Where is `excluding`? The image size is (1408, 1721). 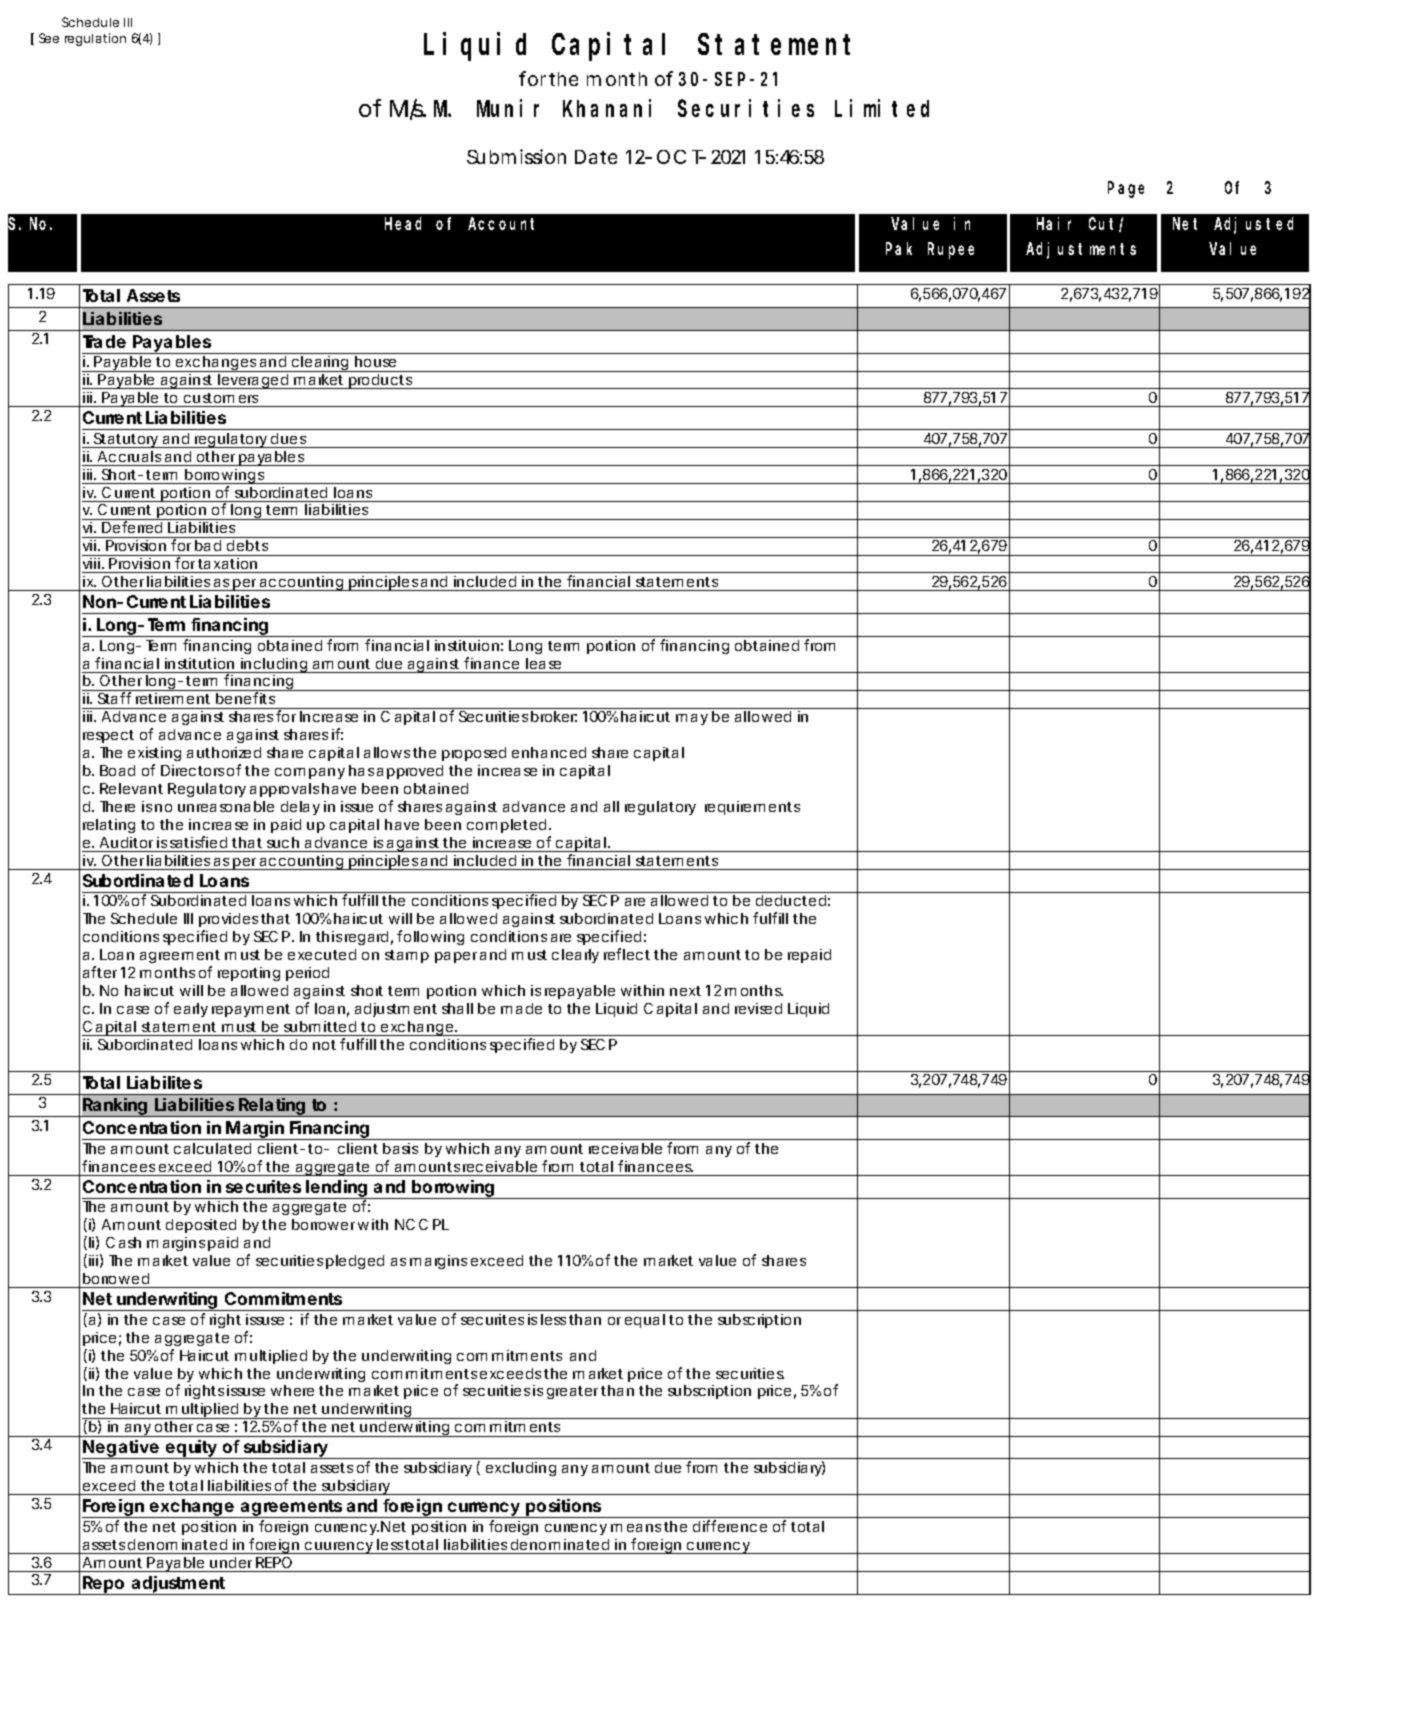 excluding is located at coordinates (521, 1469).
